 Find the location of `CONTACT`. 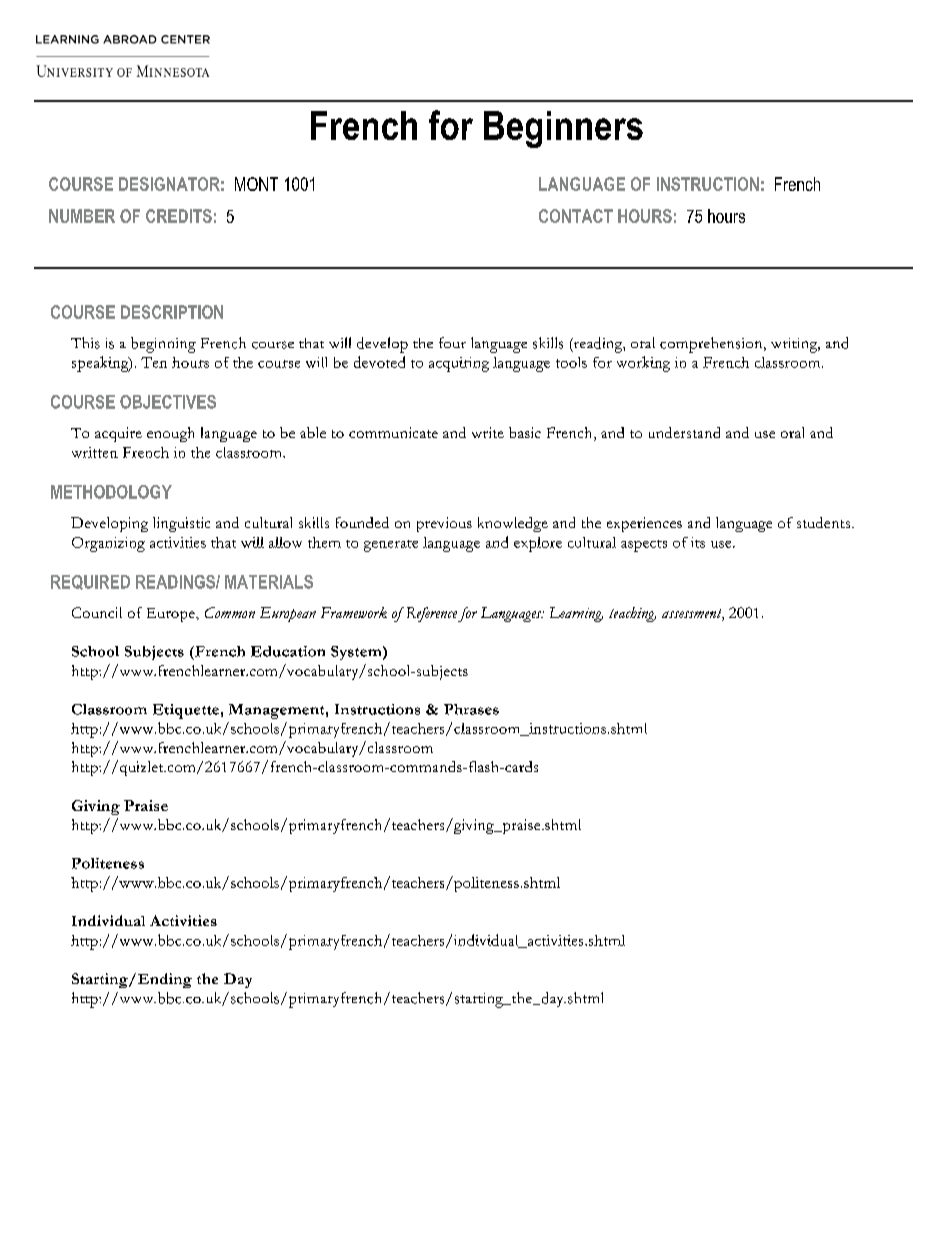

CONTACT is located at coordinates (576, 216).
